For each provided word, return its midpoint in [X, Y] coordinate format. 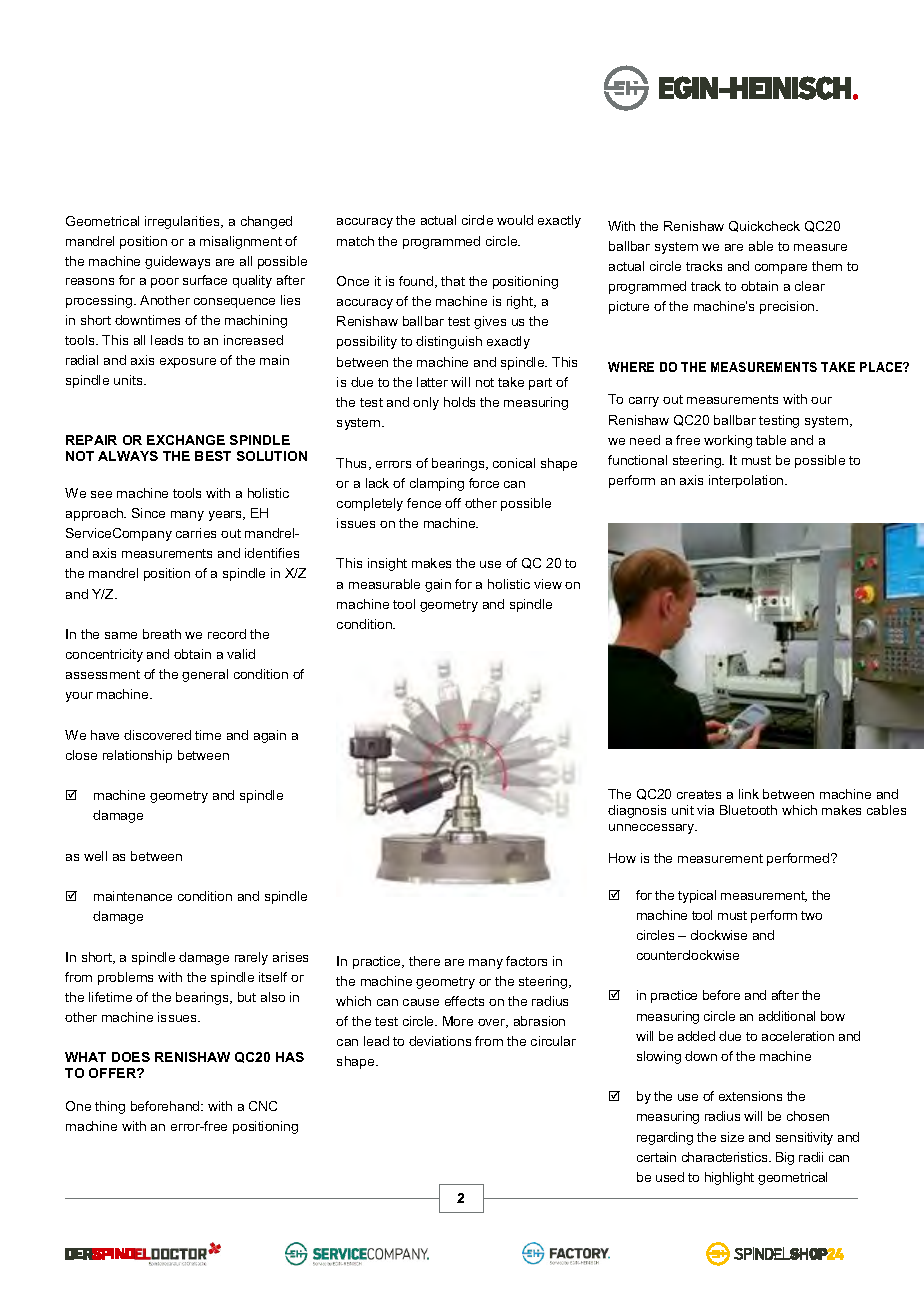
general [205, 675]
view [548, 584]
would [515, 220]
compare [781, 269]
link [749, 794]
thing [110, 1107]
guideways [177, 262]
